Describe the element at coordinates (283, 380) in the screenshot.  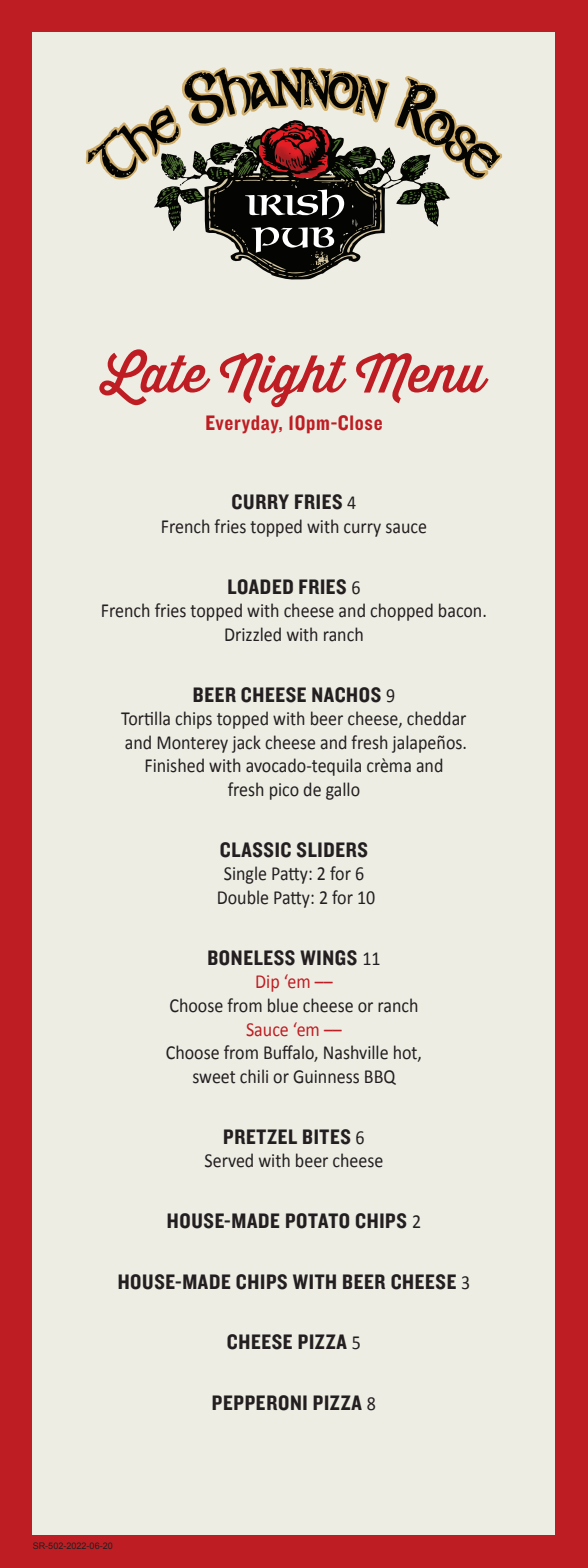
I see `Night` at that location.
